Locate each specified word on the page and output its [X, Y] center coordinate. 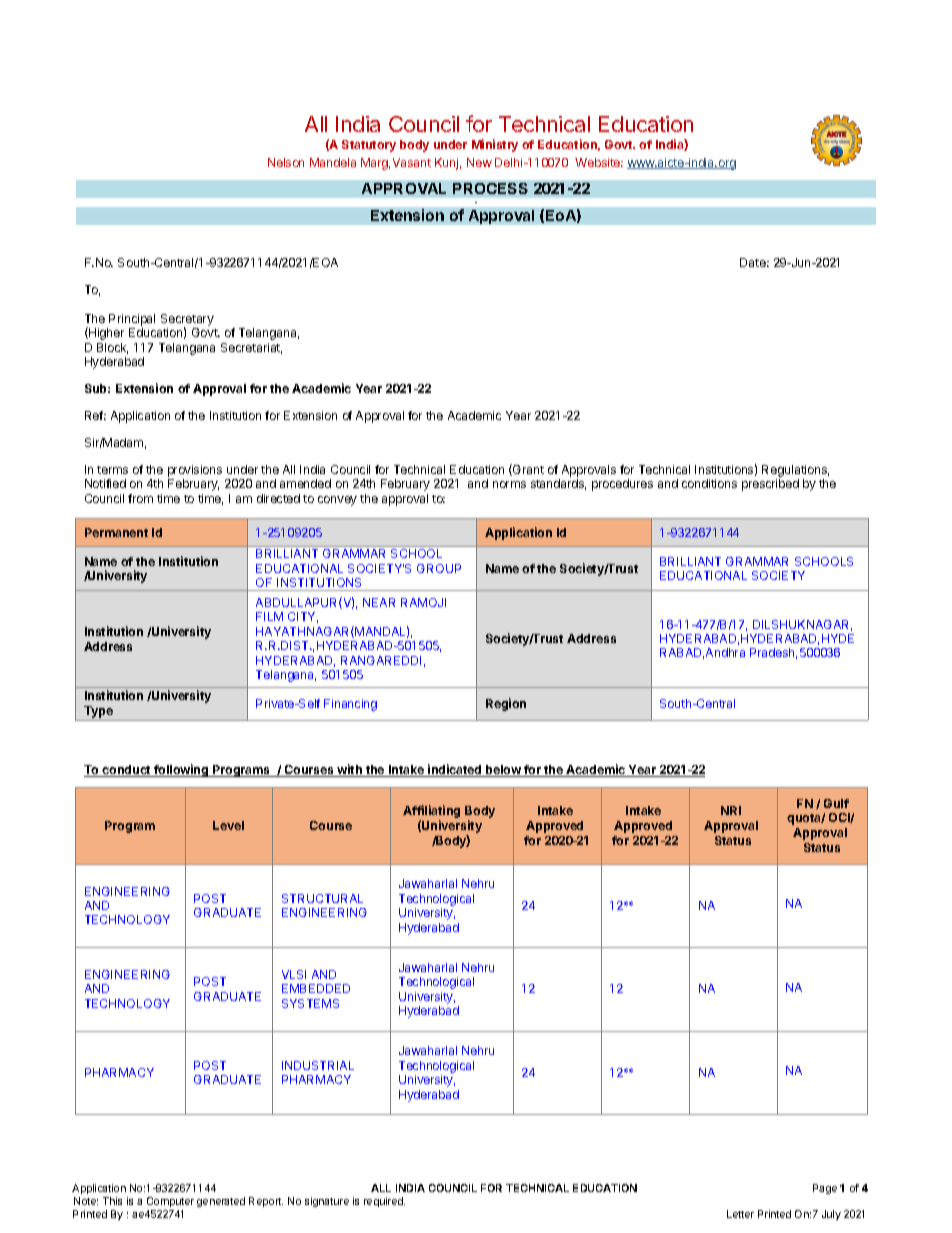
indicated [455, 770]
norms [509, 484]
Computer [170, 1202]
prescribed [770, 485]
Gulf [836, 803]
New [479, 162]
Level [228, 825]
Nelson [286, 162]
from [140, 498]
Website [599, 162]
